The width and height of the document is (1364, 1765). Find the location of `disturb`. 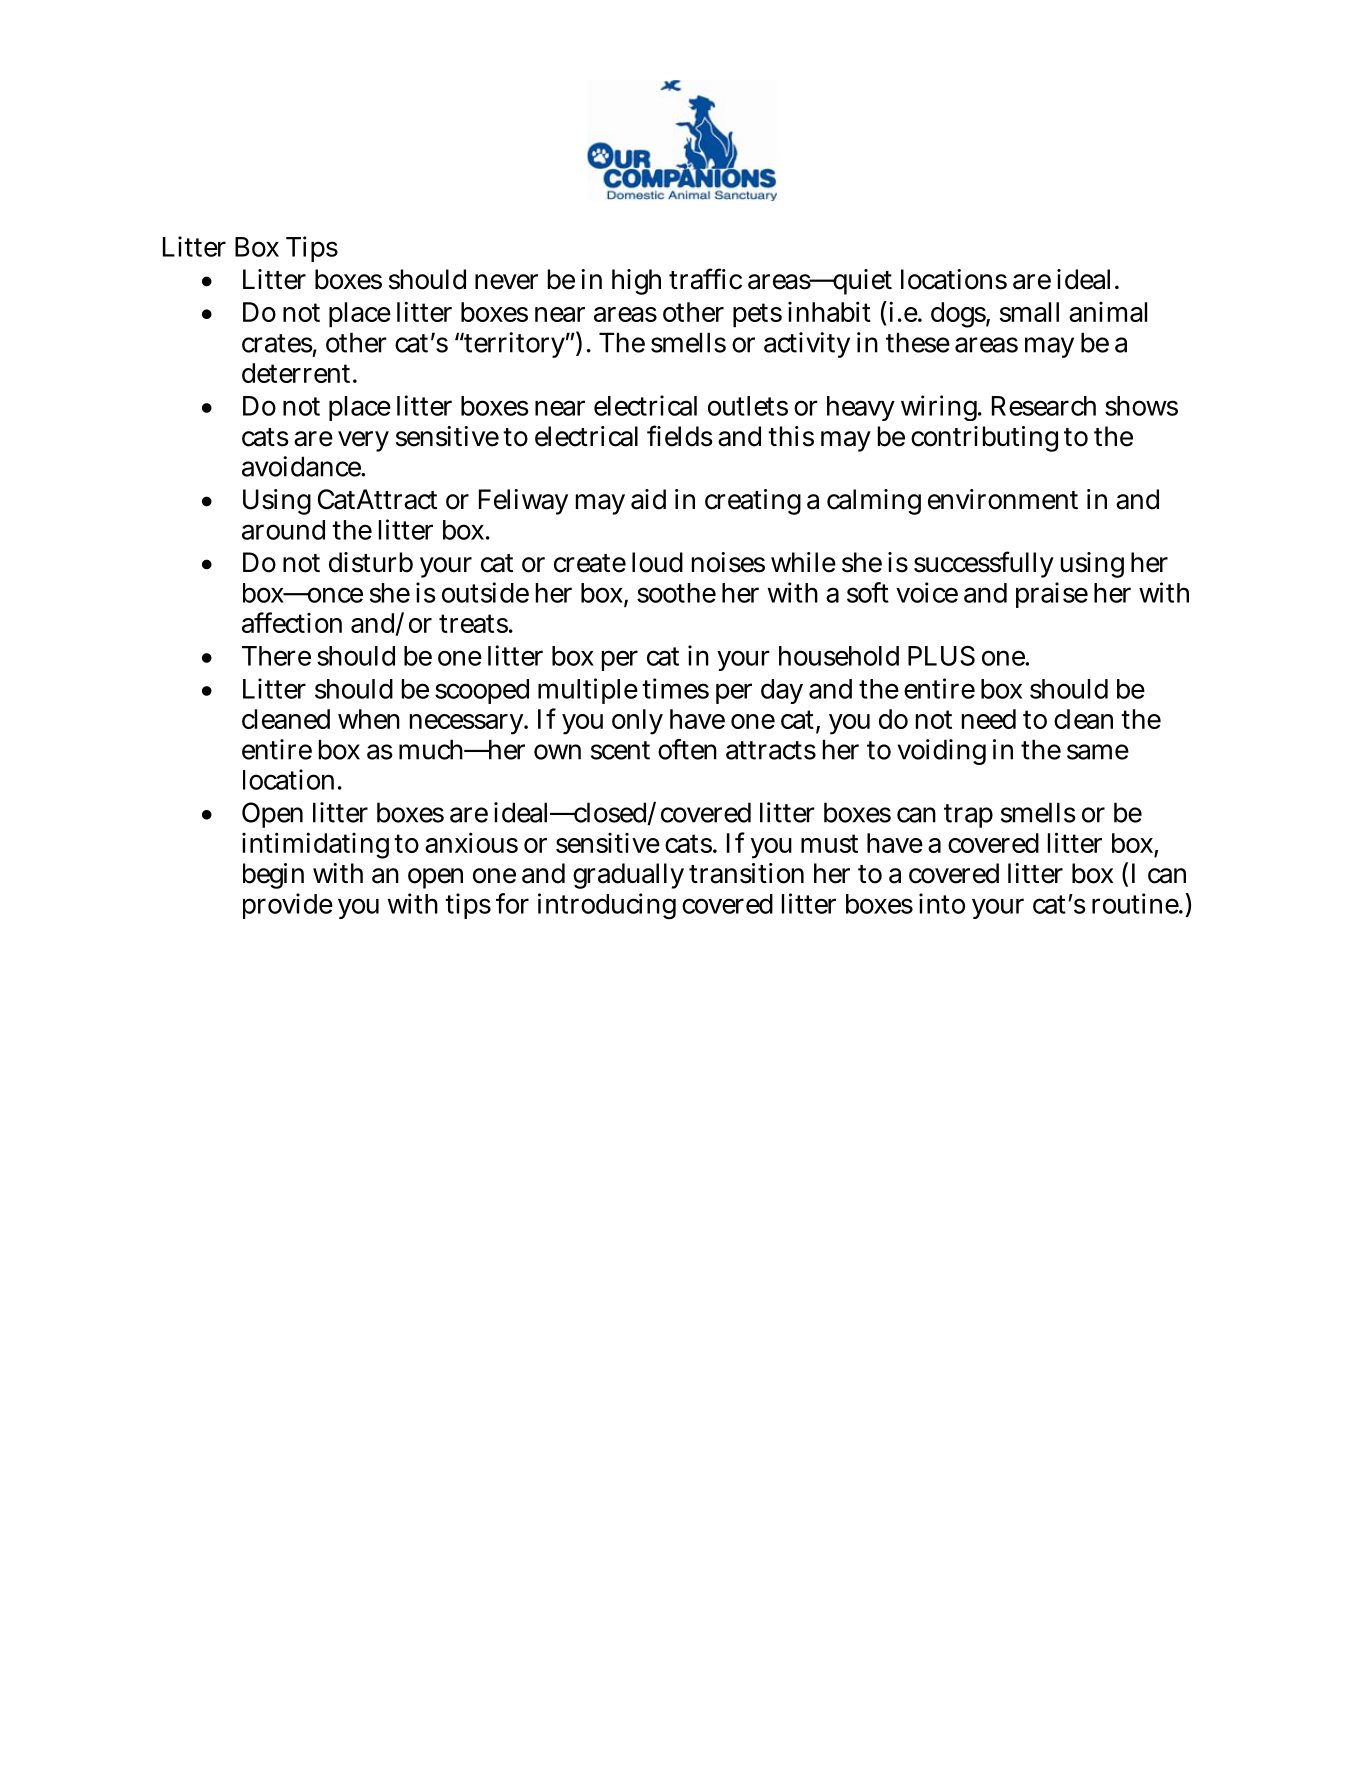

disturb is located at coordinates (371, 562).
